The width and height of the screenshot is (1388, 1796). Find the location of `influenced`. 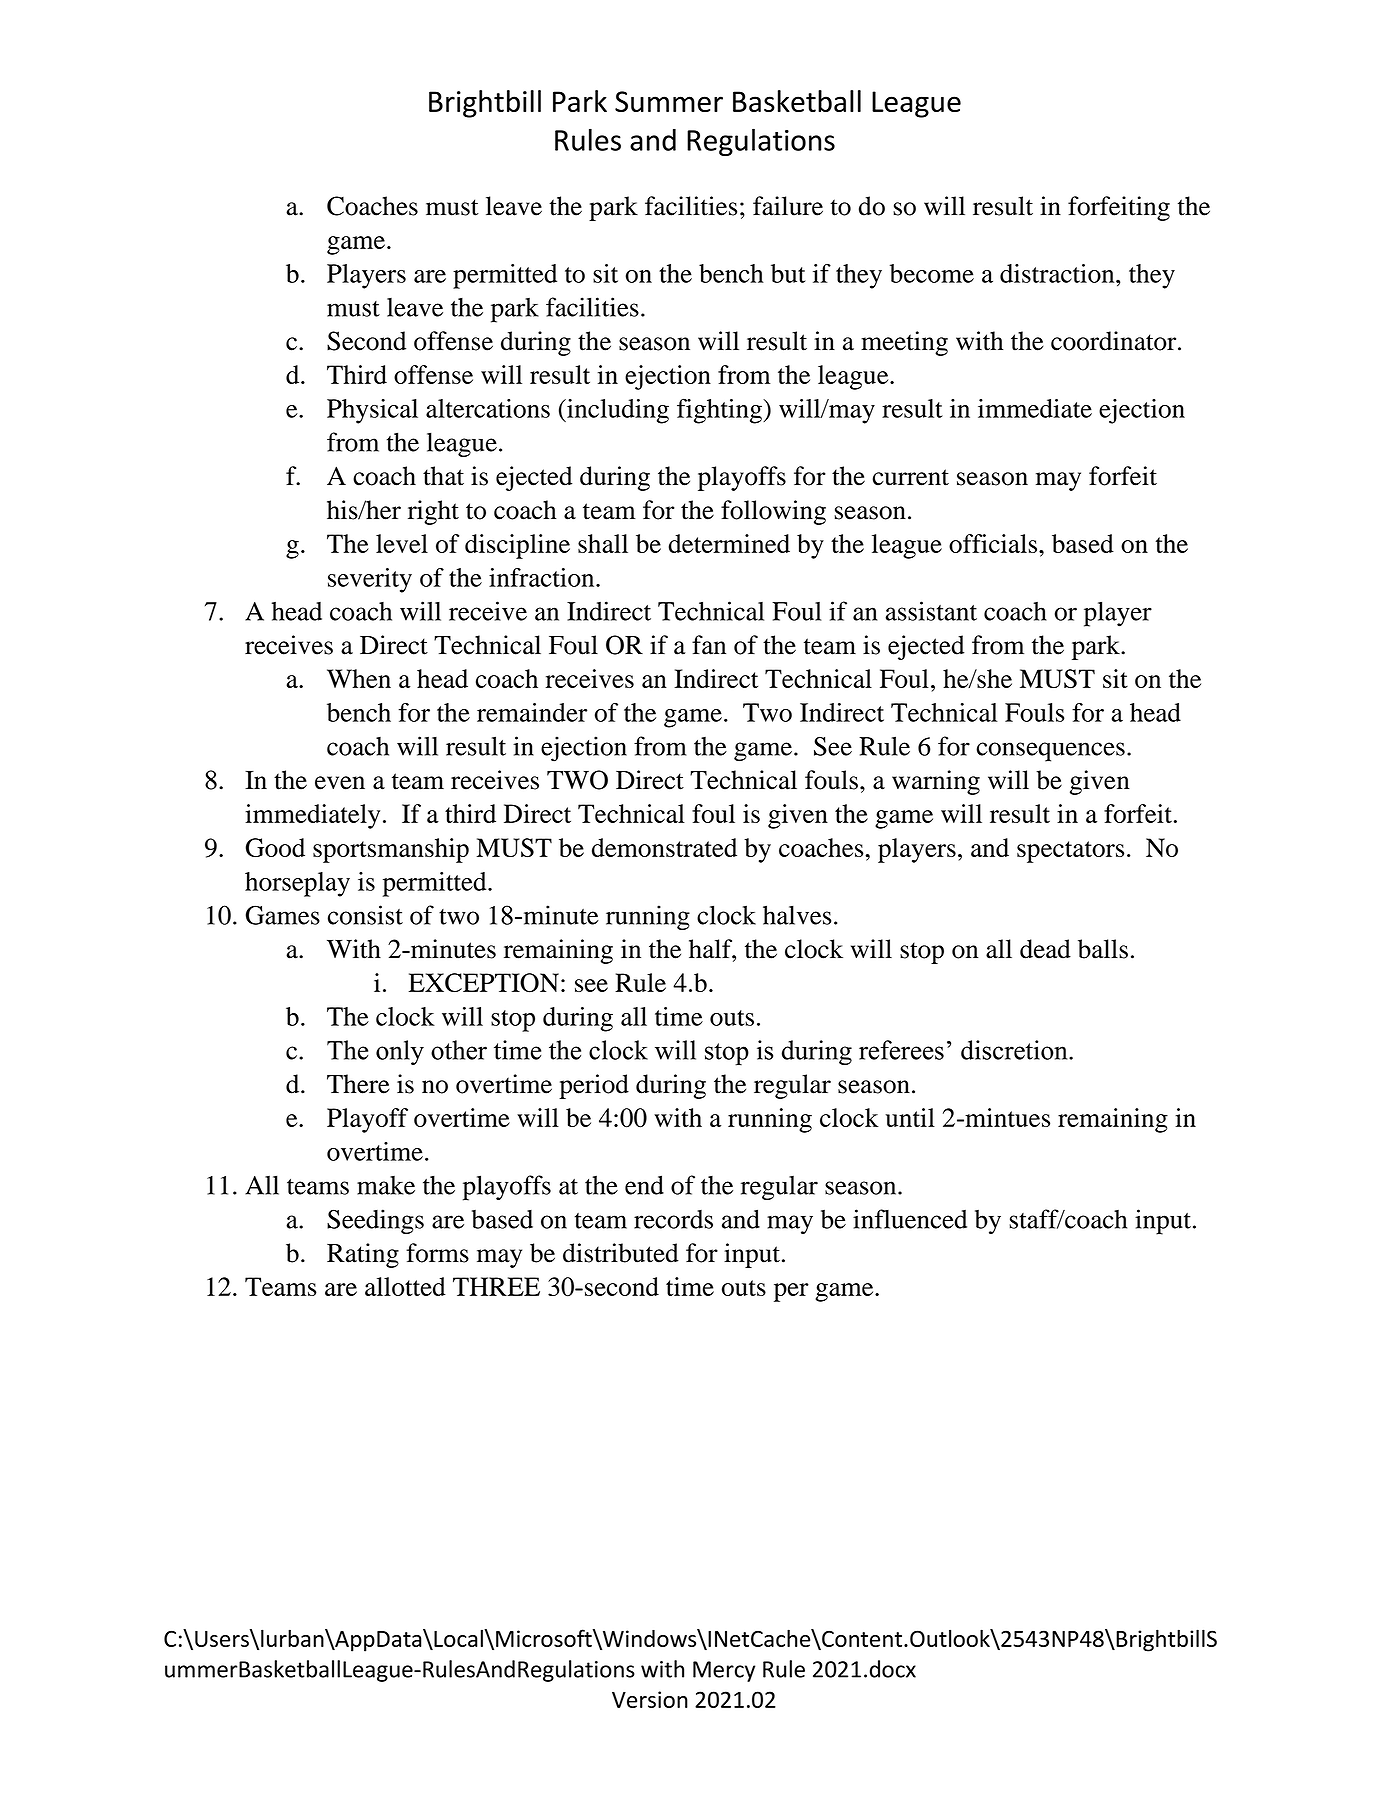

influenced is located at coordinates (910, 1219).
